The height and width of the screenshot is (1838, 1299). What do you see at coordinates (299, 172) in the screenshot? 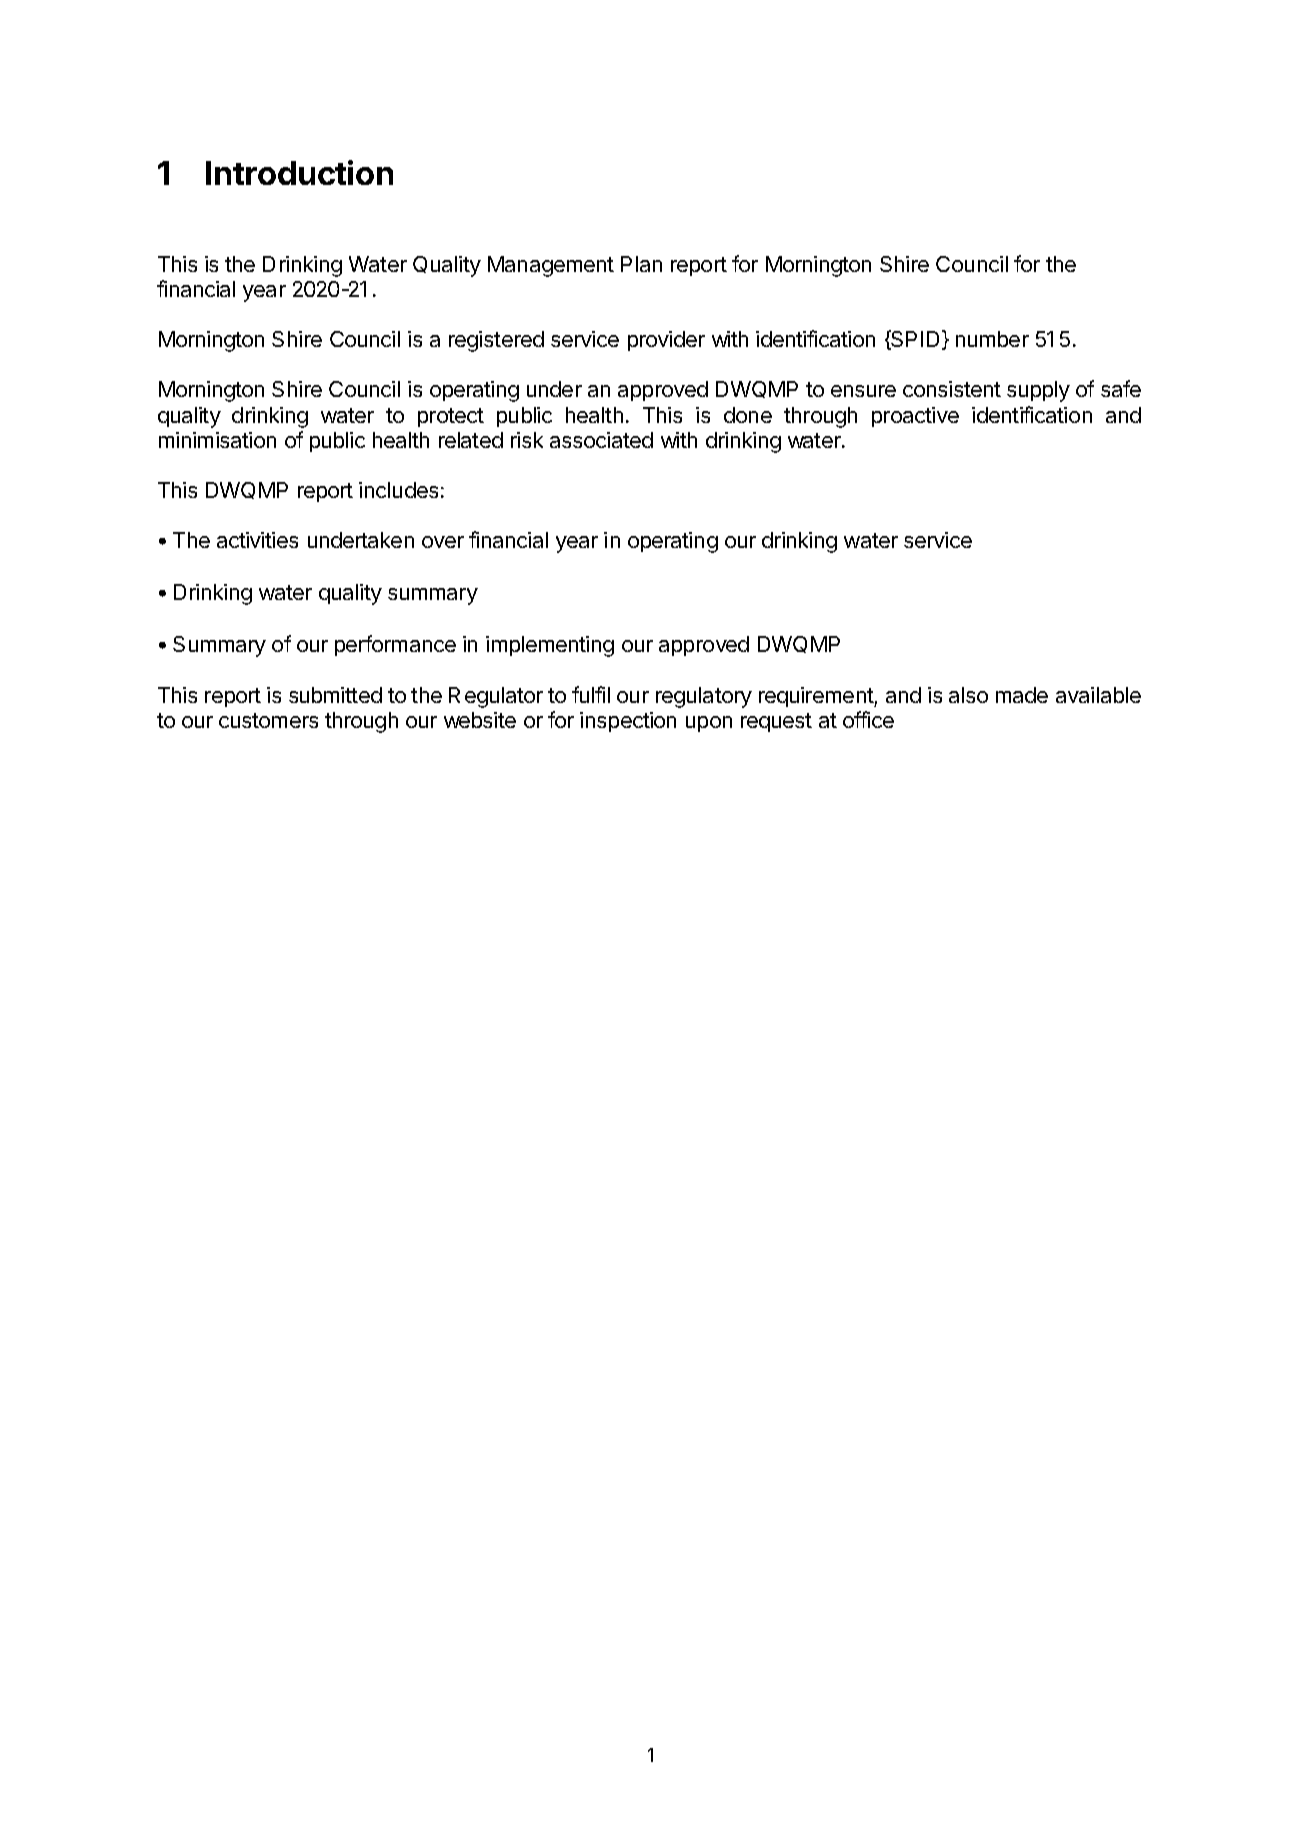
I see `Introduction` at bounding box center [299, 172].
